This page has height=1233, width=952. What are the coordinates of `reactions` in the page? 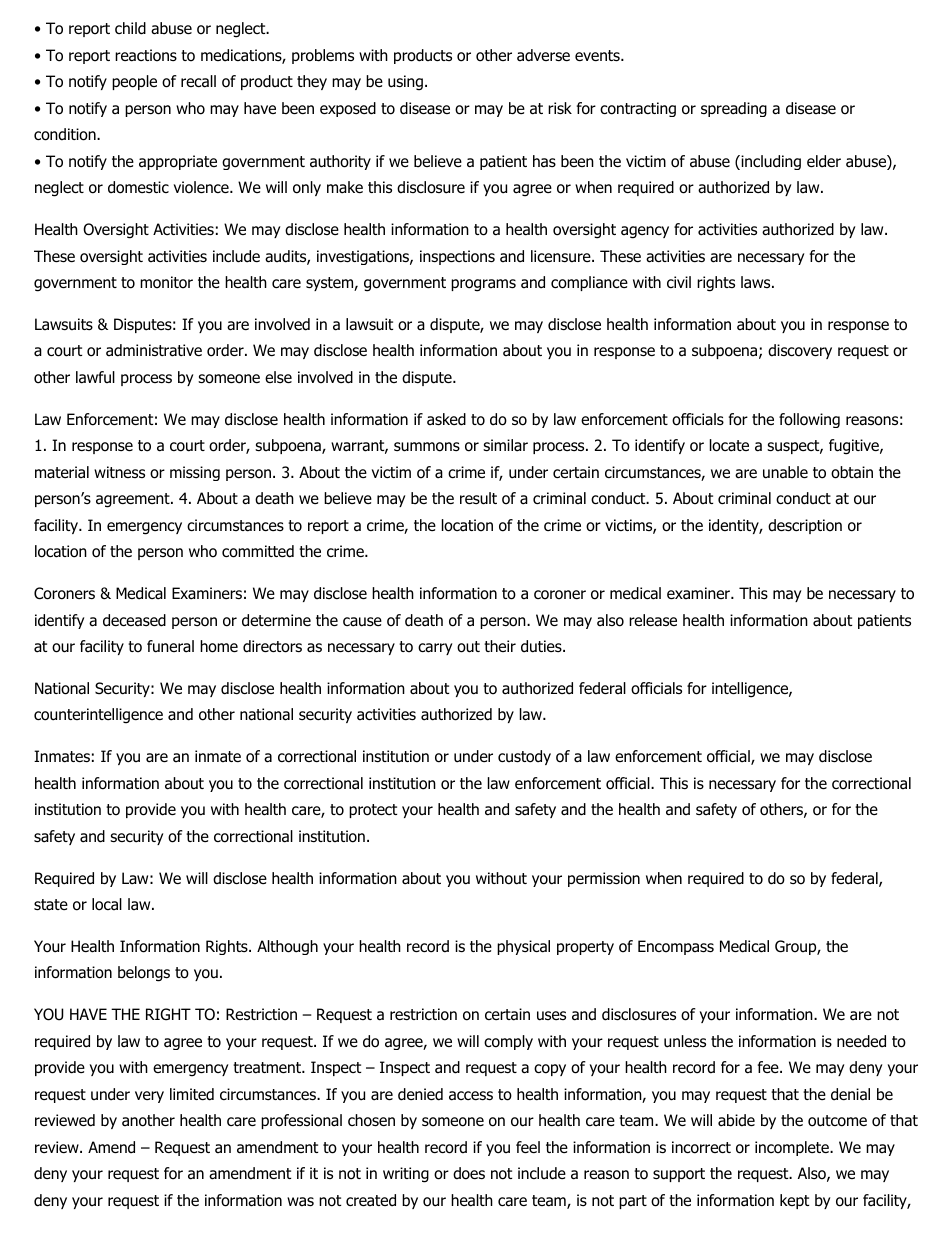 It's located at (146, 55).
